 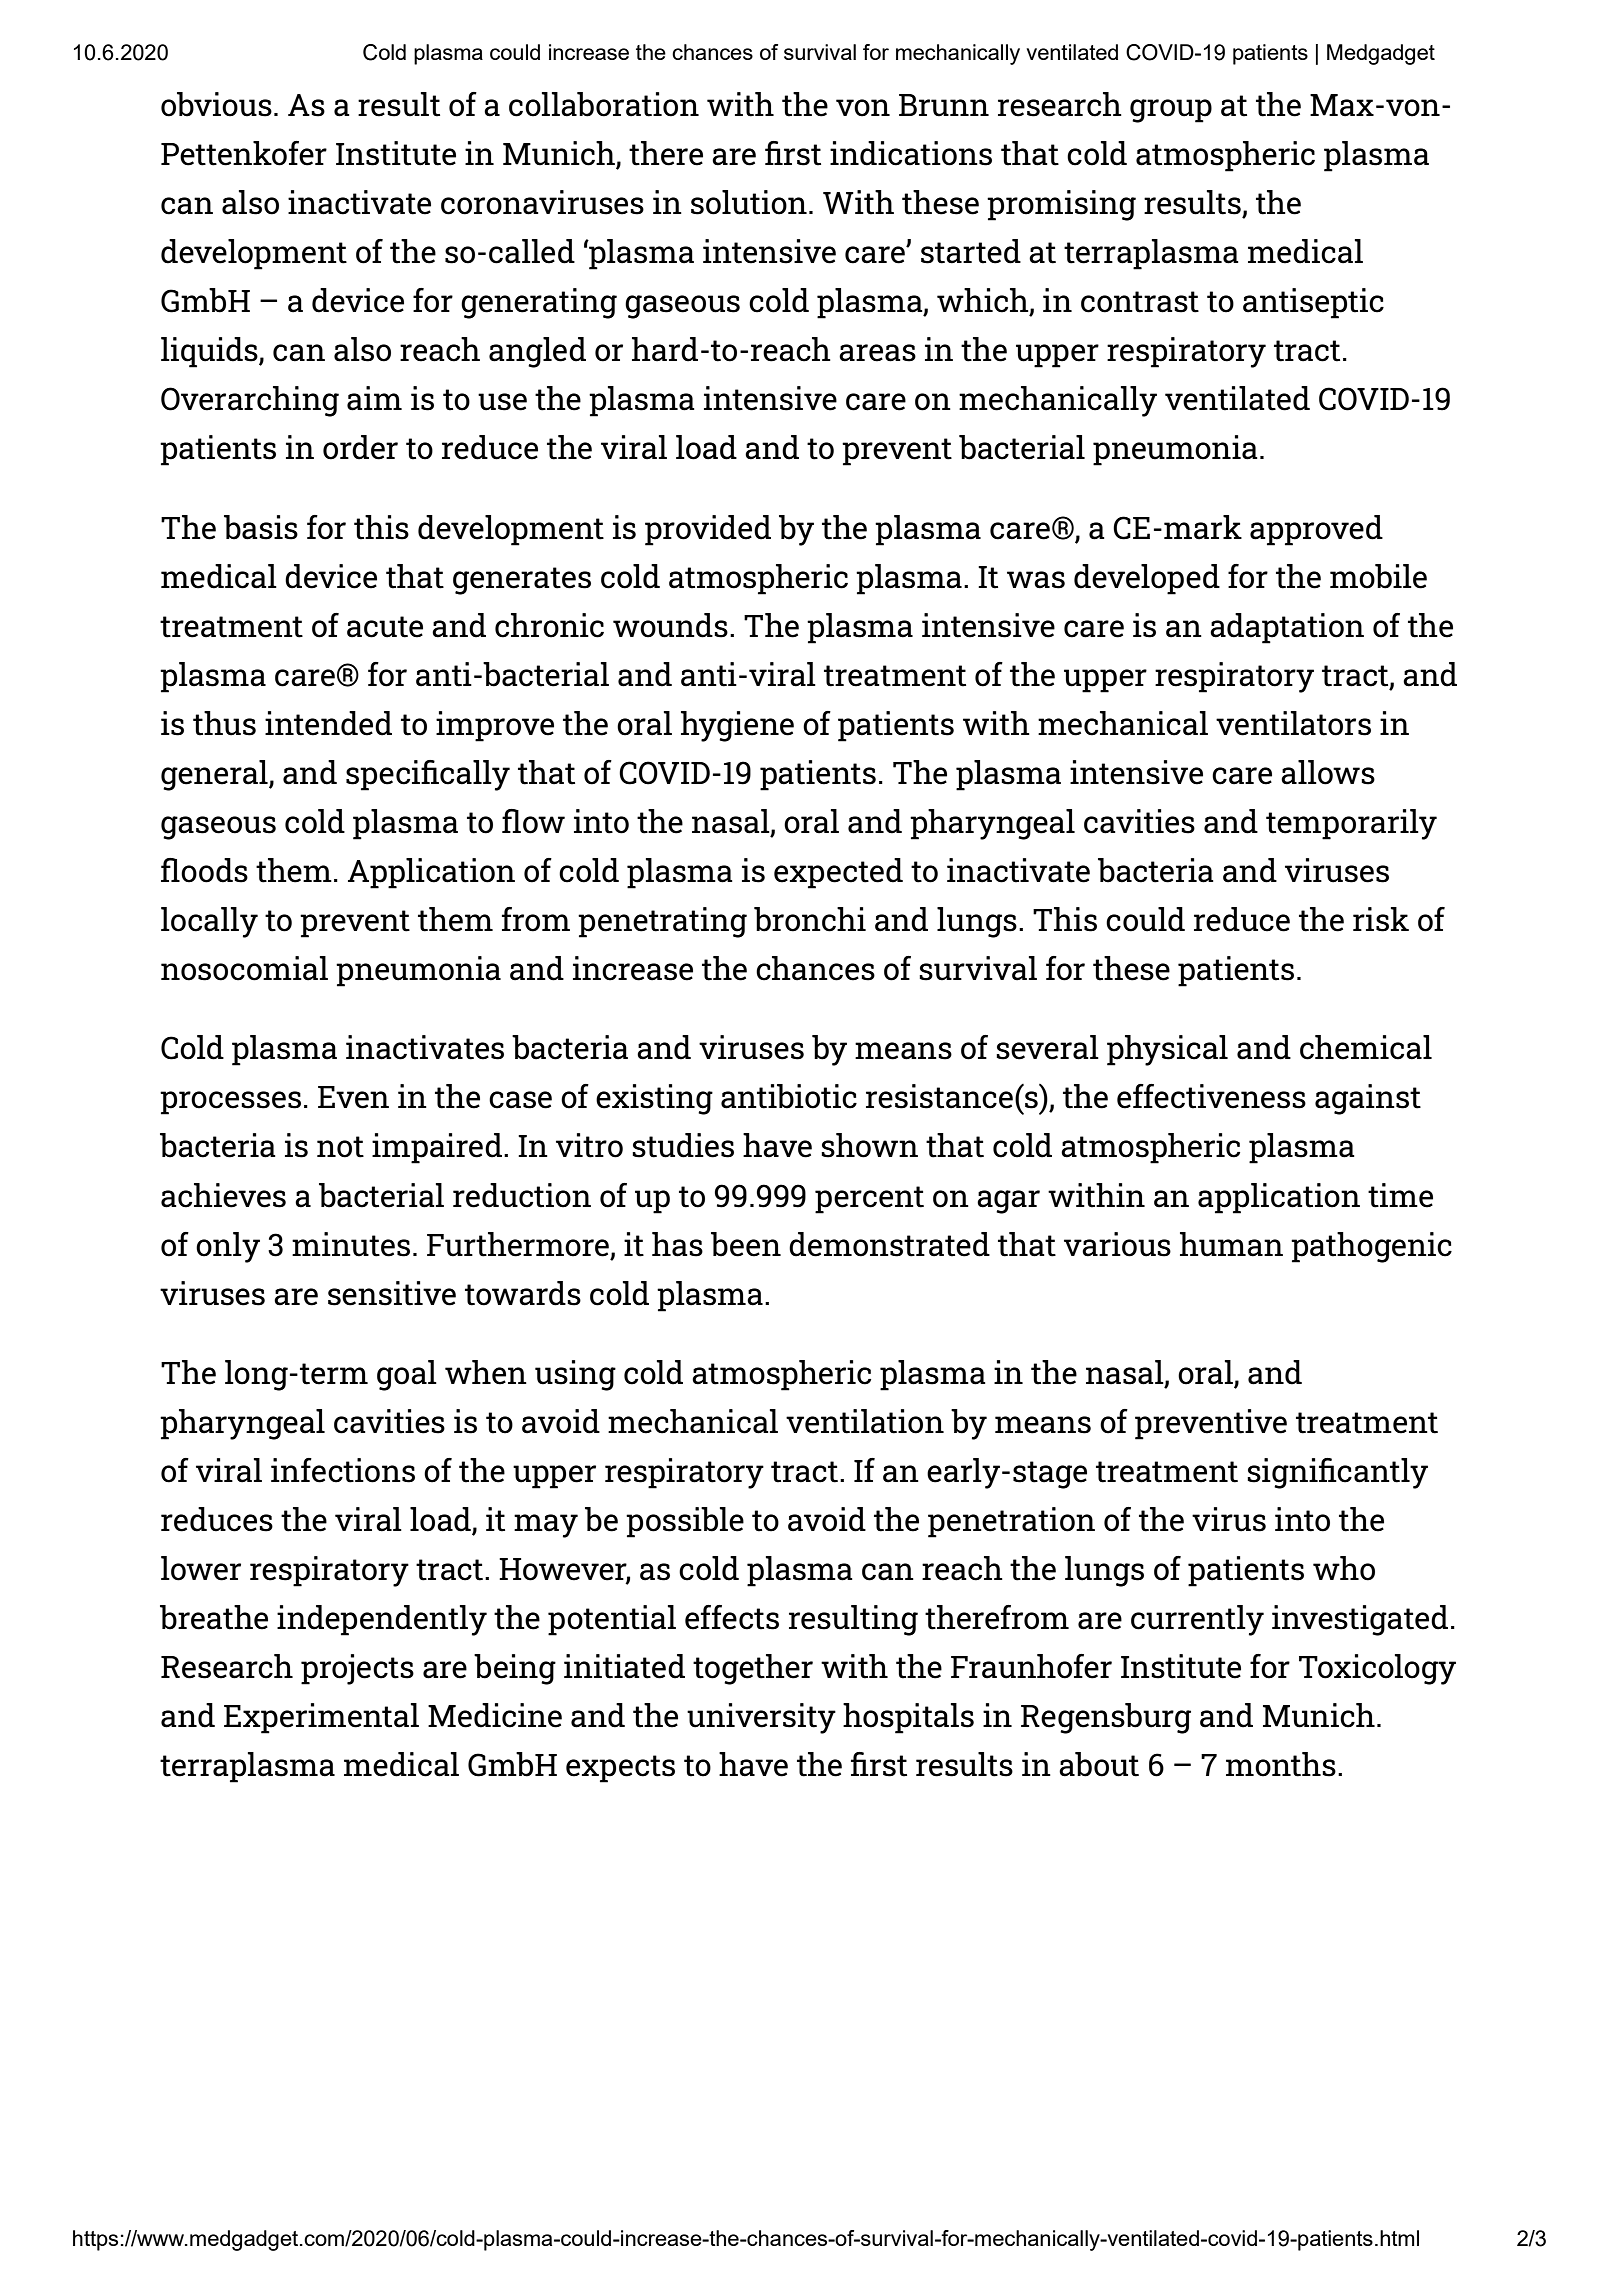 I want to click on provided, so click(x=708, y=530).
